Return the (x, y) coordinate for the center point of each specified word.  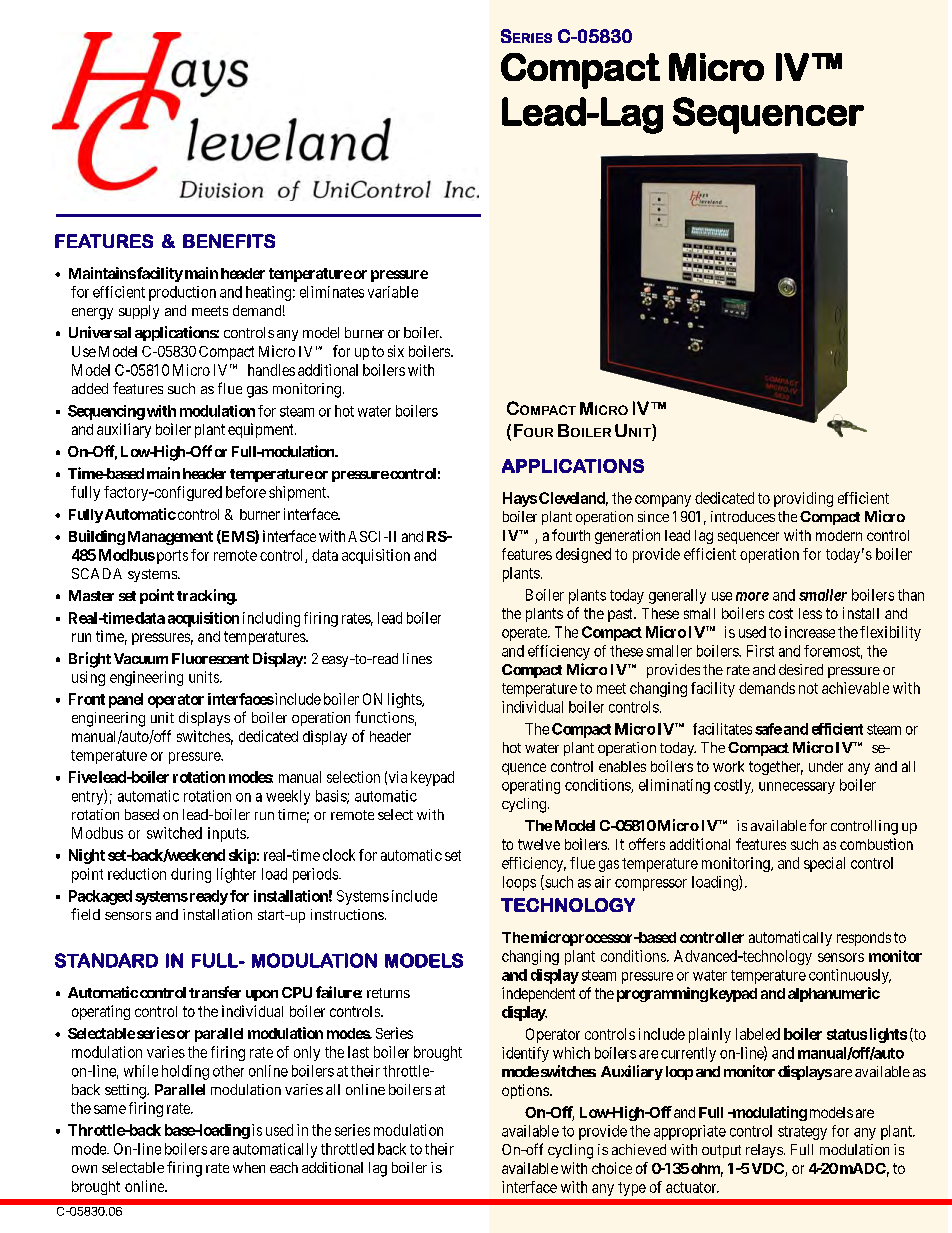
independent (538, 994)
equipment (262, 430)
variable (393, 292)
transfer (215, 992)
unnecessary (797, 788)
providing (803, 499)
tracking (206, 597)
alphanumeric (834, 994)
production (182, 293)
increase (810, 632)
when (249, 1167)
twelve (539, 844)
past (621, 615)
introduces (743, 516)
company (663, 501)
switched (174, 833)
